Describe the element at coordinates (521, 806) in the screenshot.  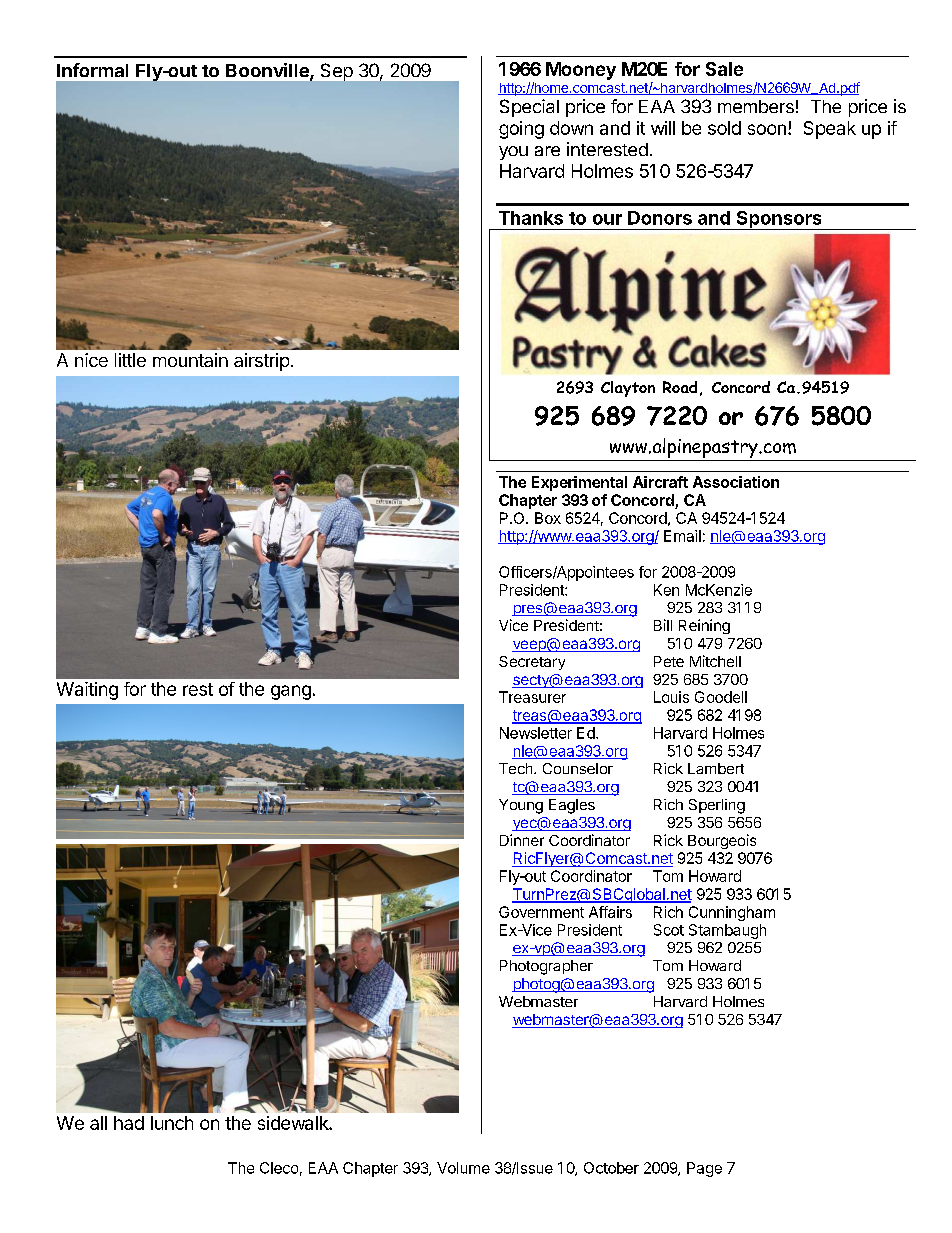
I see `Young` at that location.
